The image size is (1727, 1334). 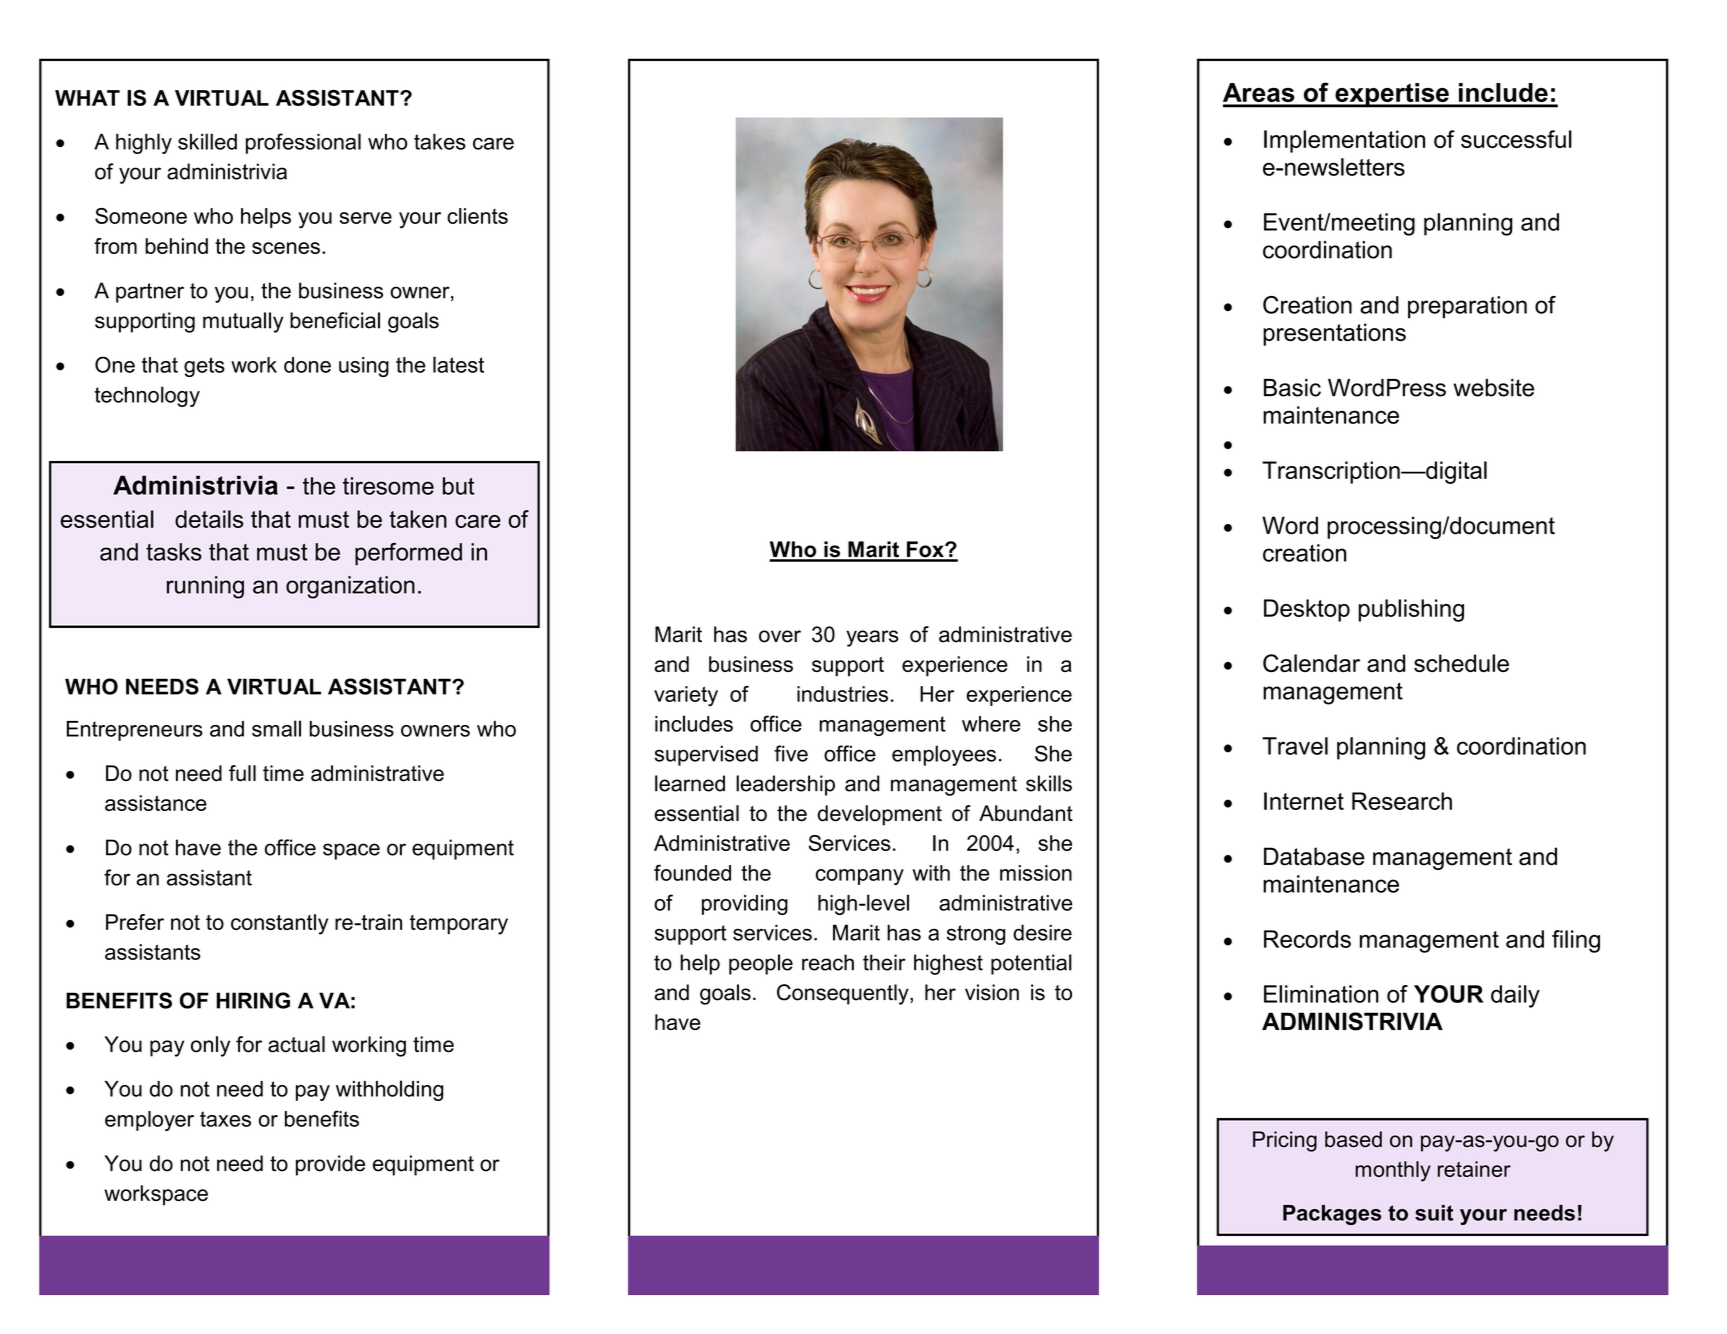 What do you see at coordinates (330, 1165) in the page?
I see `provide` at bounding box center [330, 1165].
